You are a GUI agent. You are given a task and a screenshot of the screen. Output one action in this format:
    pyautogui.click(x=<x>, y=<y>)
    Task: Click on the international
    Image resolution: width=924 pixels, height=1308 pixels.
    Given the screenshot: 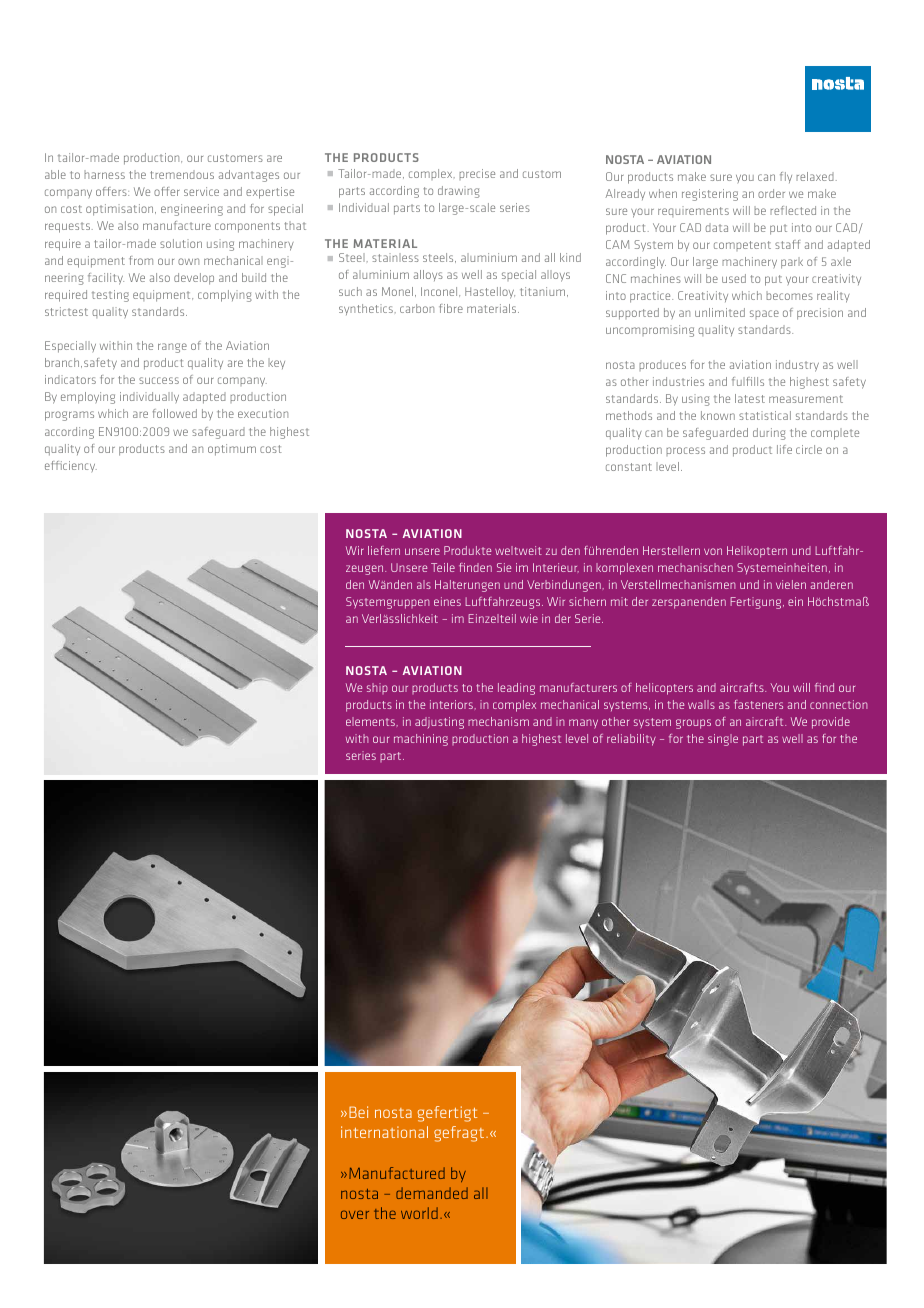 What is the action you would take?
    pyautogui.click(x=384, y=1132)
